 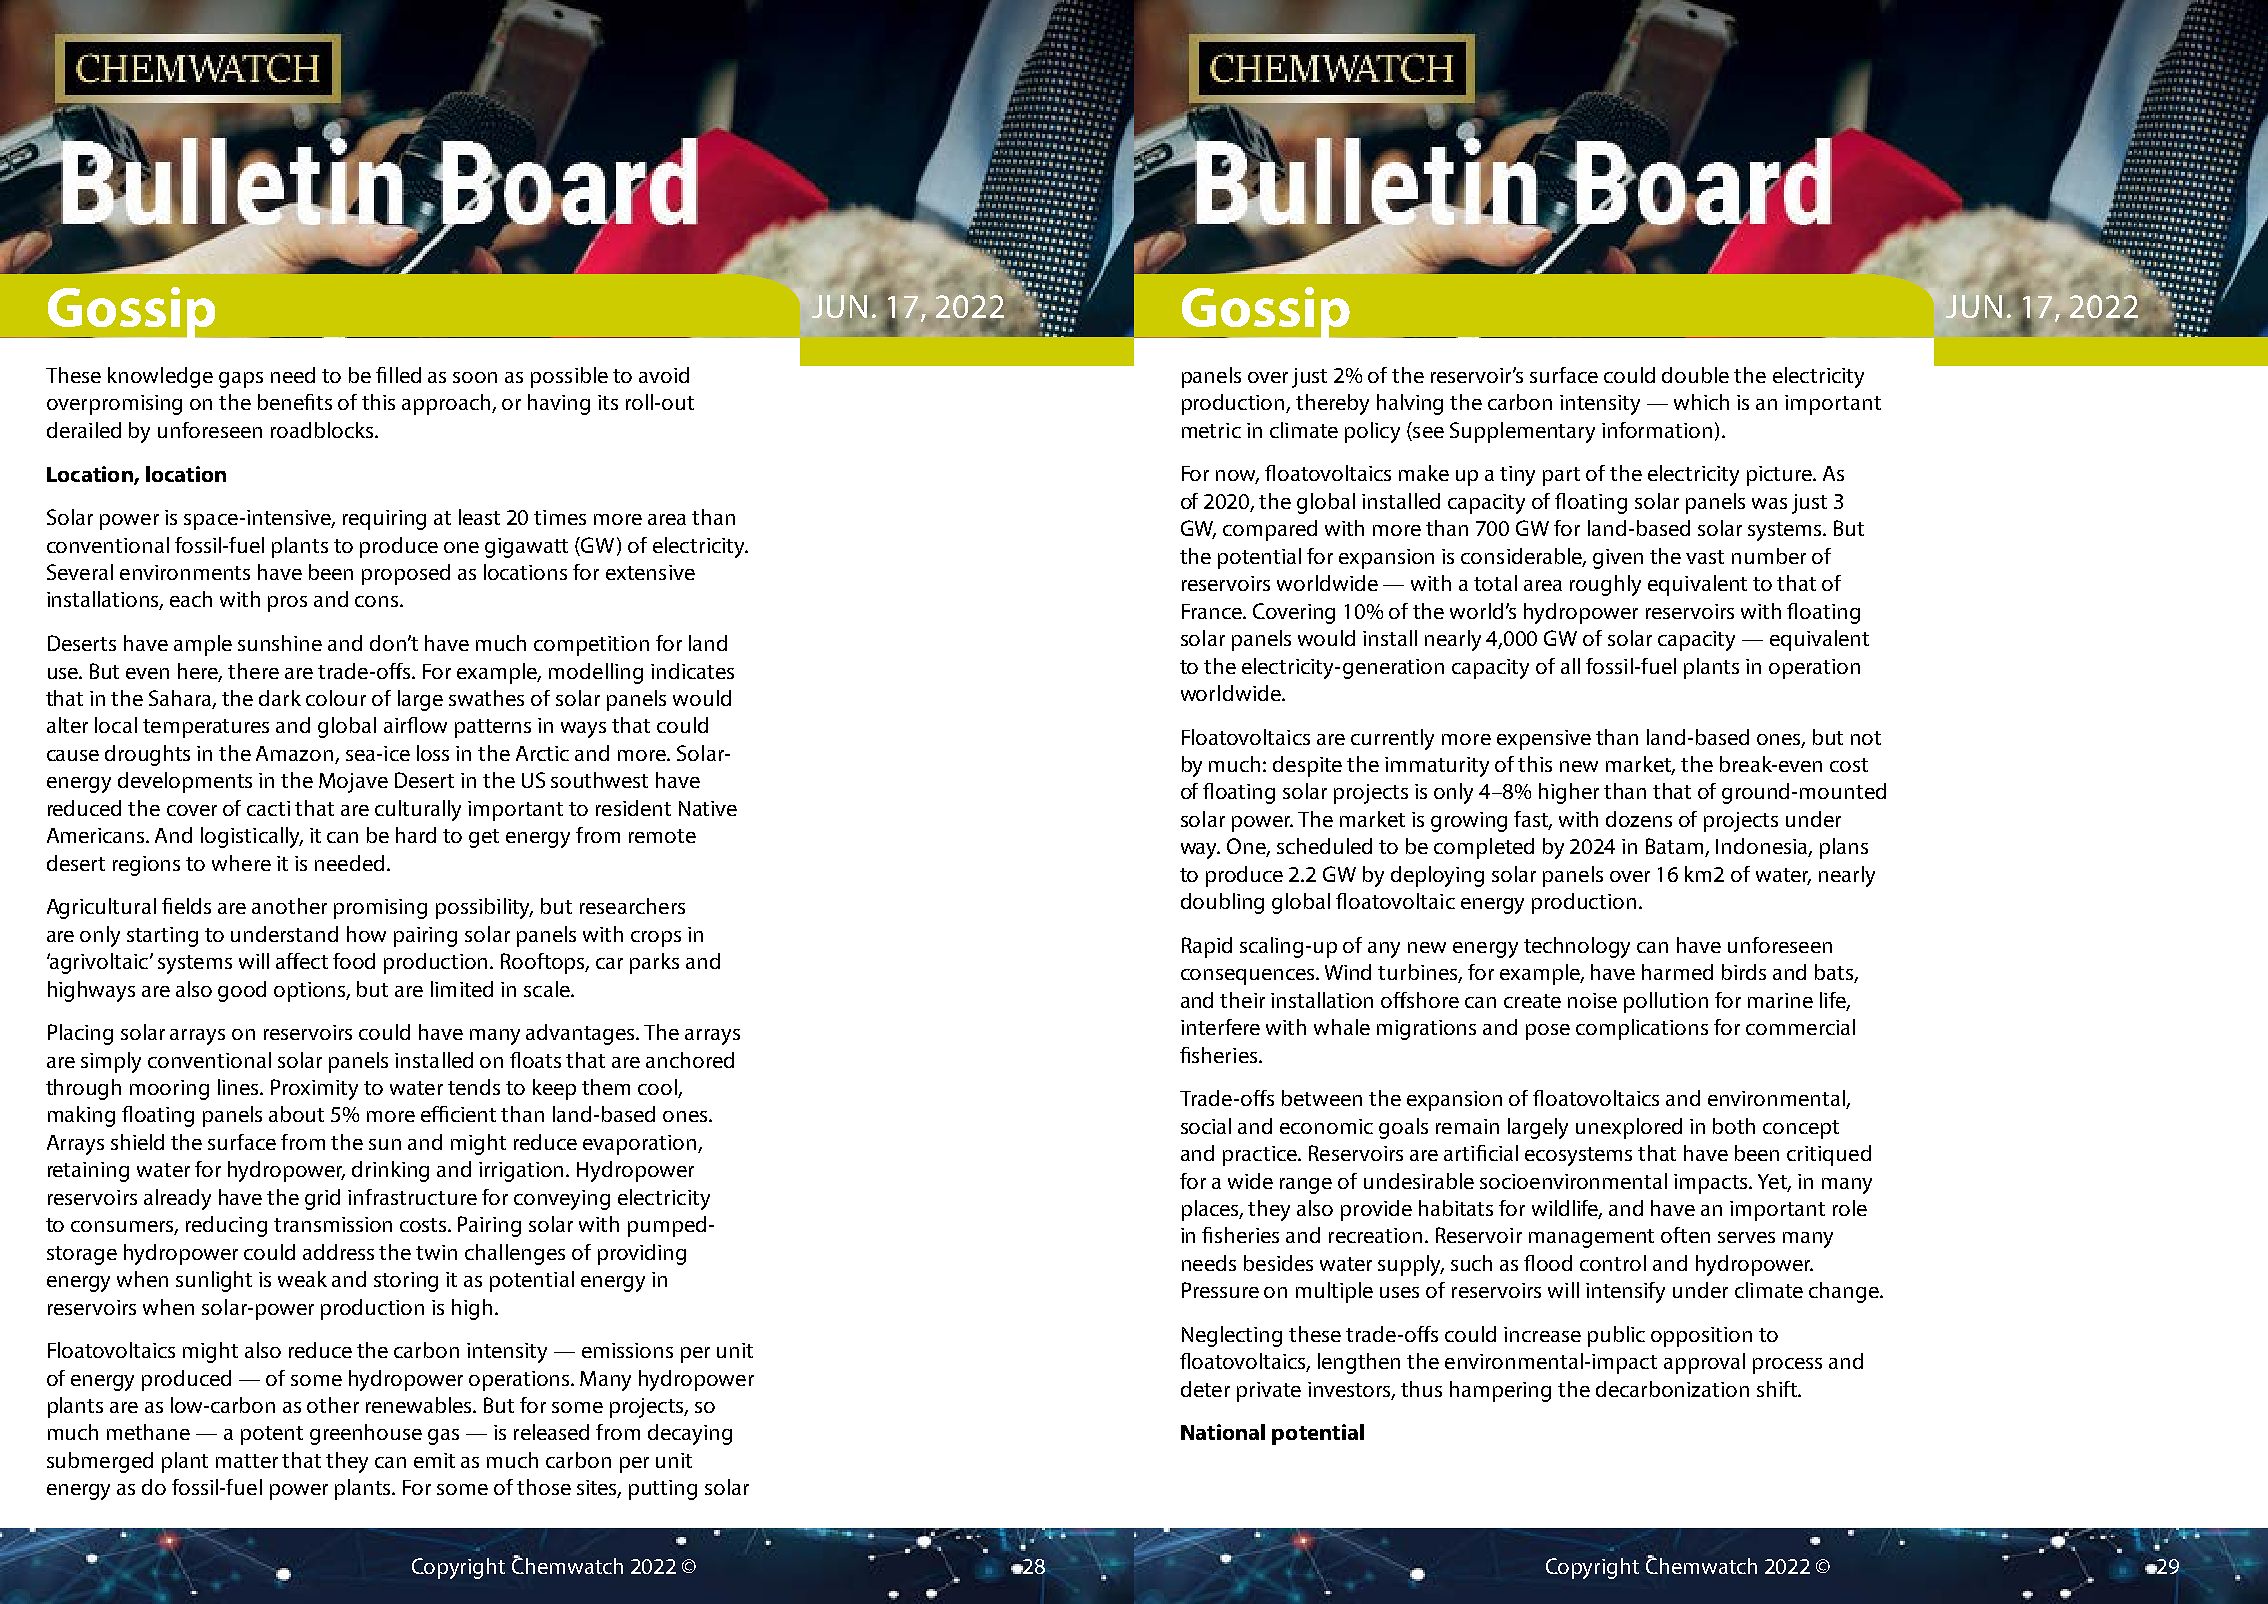 What do you see at coordinates (1629, 1128) in the image?
I see `unexplored` at bounding box center [1629, 1128].
